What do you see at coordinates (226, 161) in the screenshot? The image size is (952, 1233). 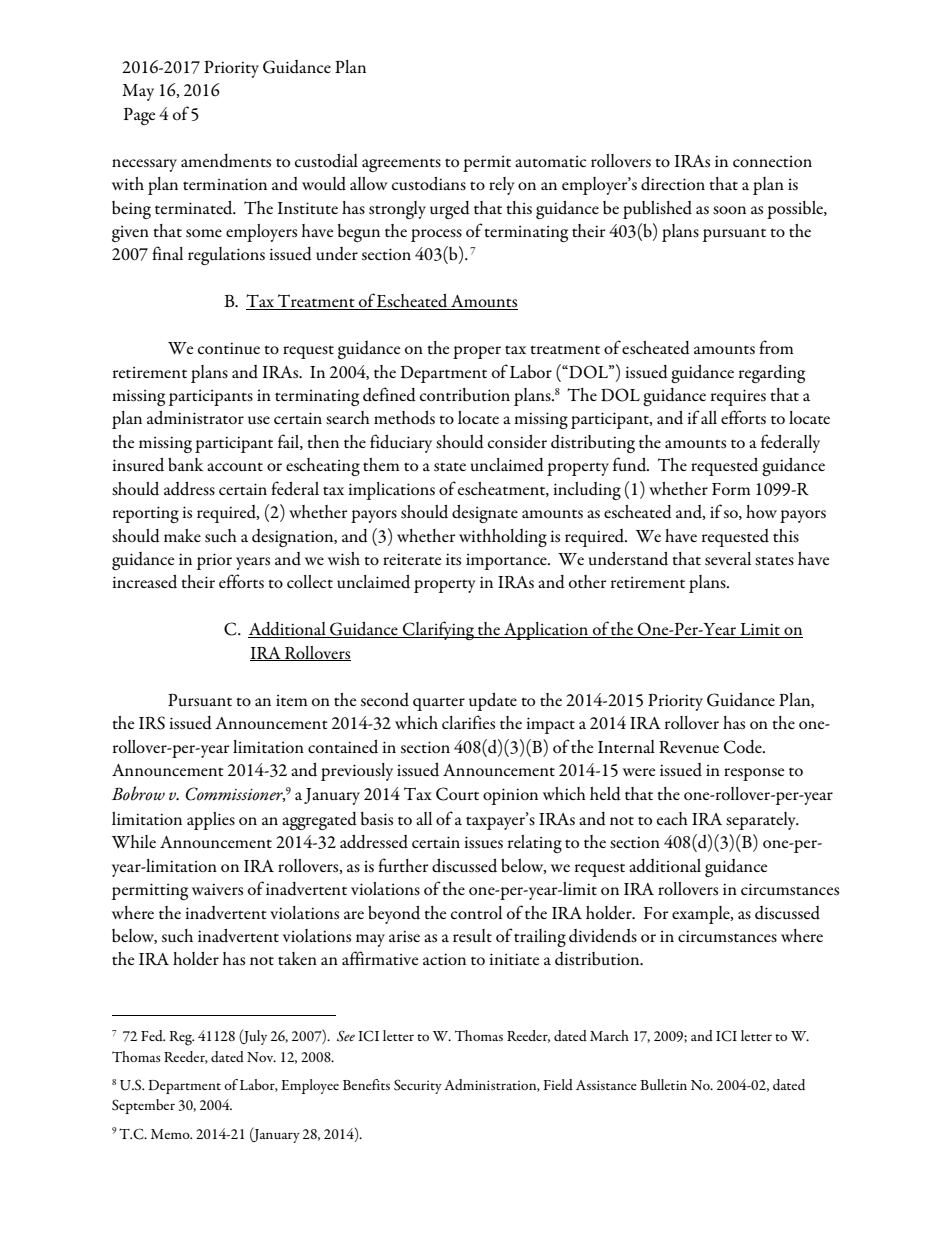 I see `amendments` at bounding box center [226, 161].
